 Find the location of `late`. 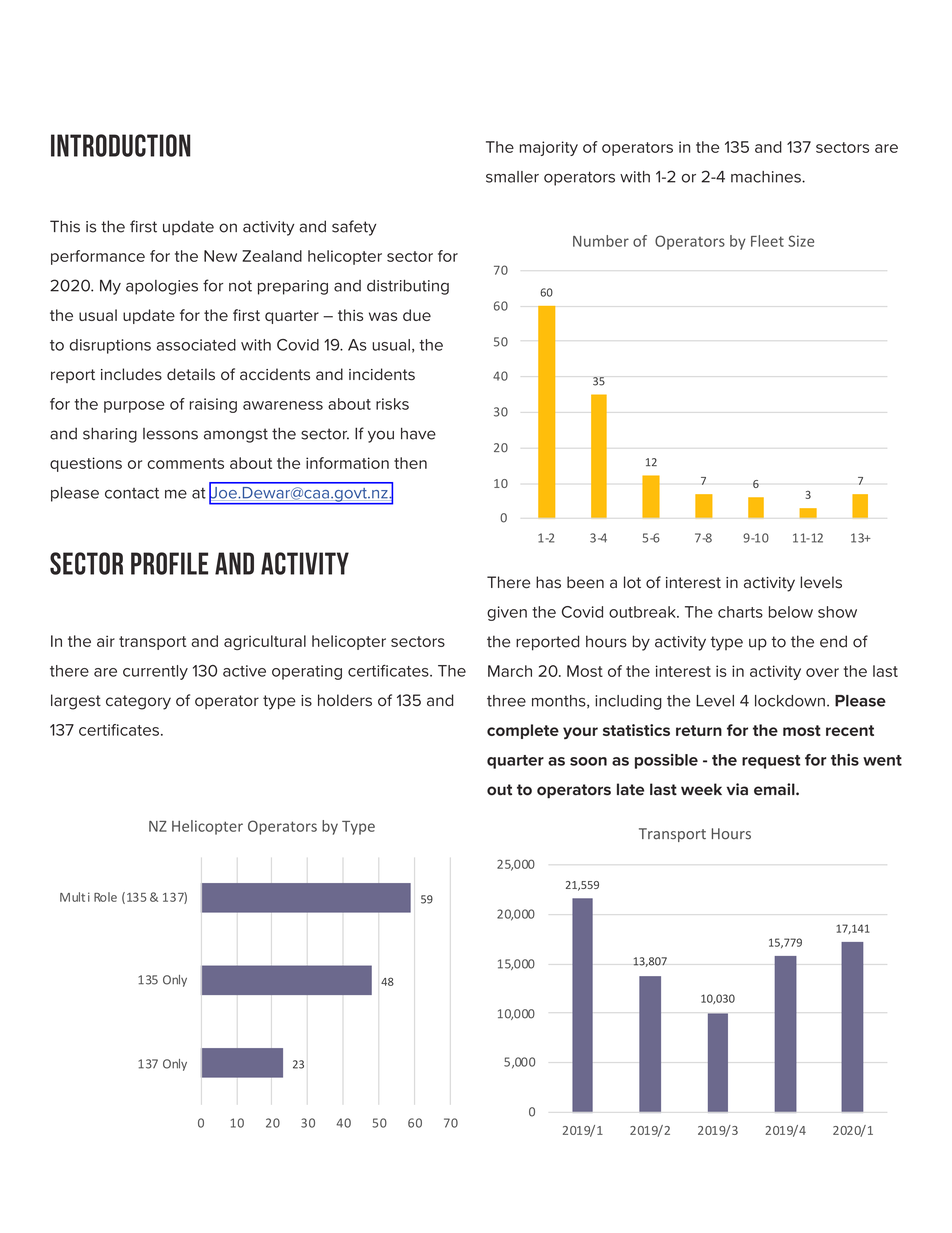

late is located at coordinates (630, 789).
